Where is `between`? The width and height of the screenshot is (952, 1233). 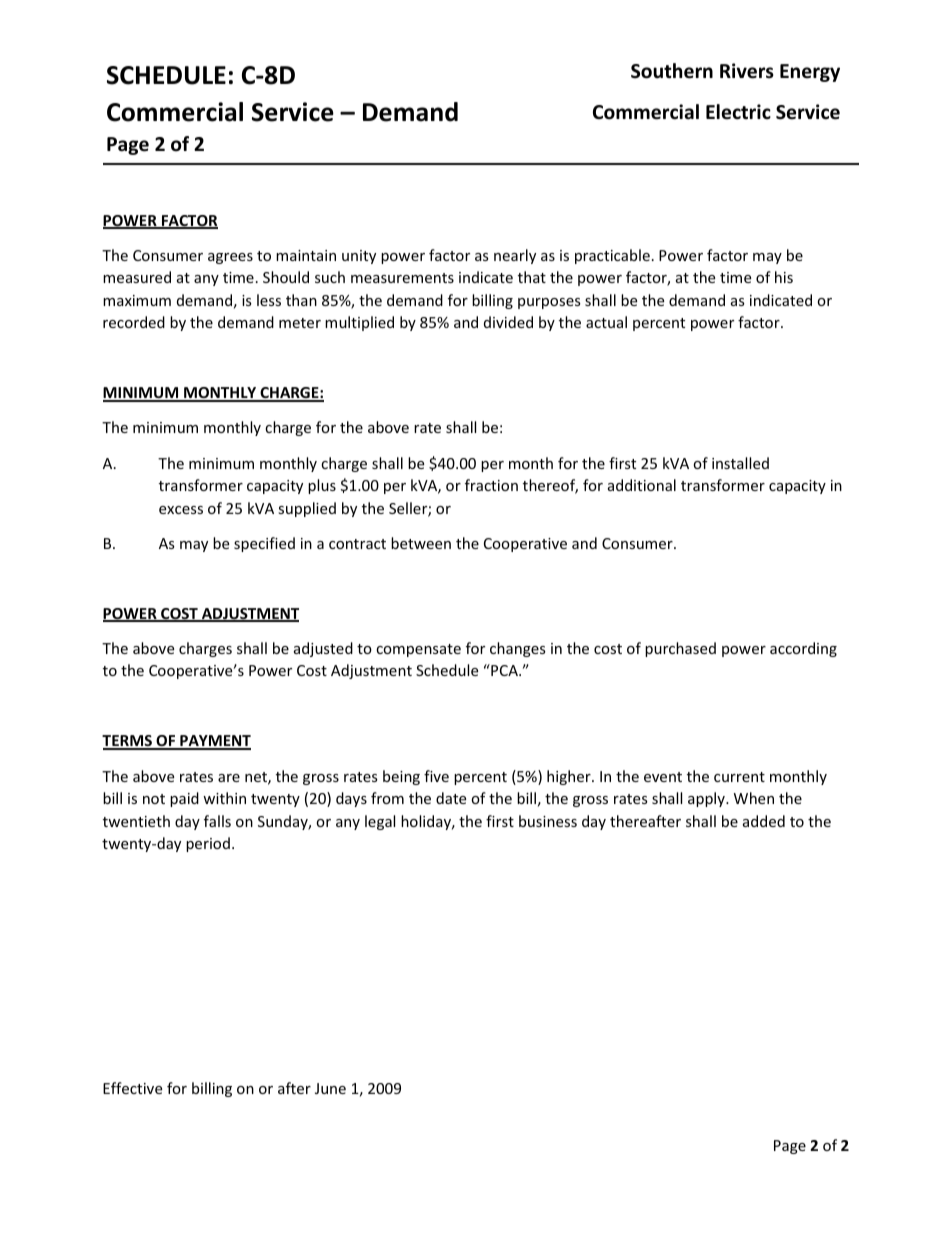
between is located at coordinates (421, 543).
